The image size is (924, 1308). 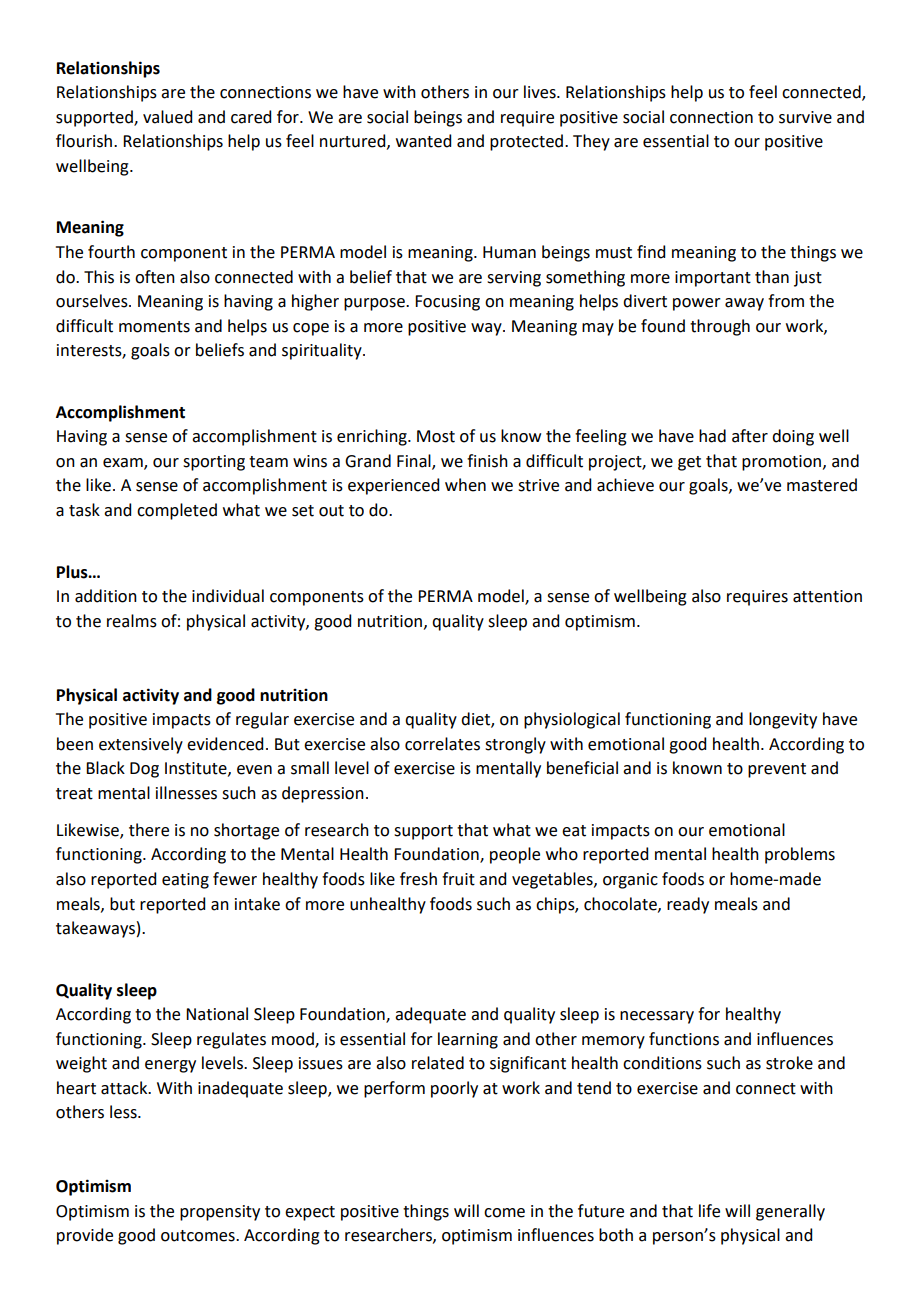 What do you see at coordinates (720, 327) in the screenshot?
I see `through` at bounding box center [720, 327].
